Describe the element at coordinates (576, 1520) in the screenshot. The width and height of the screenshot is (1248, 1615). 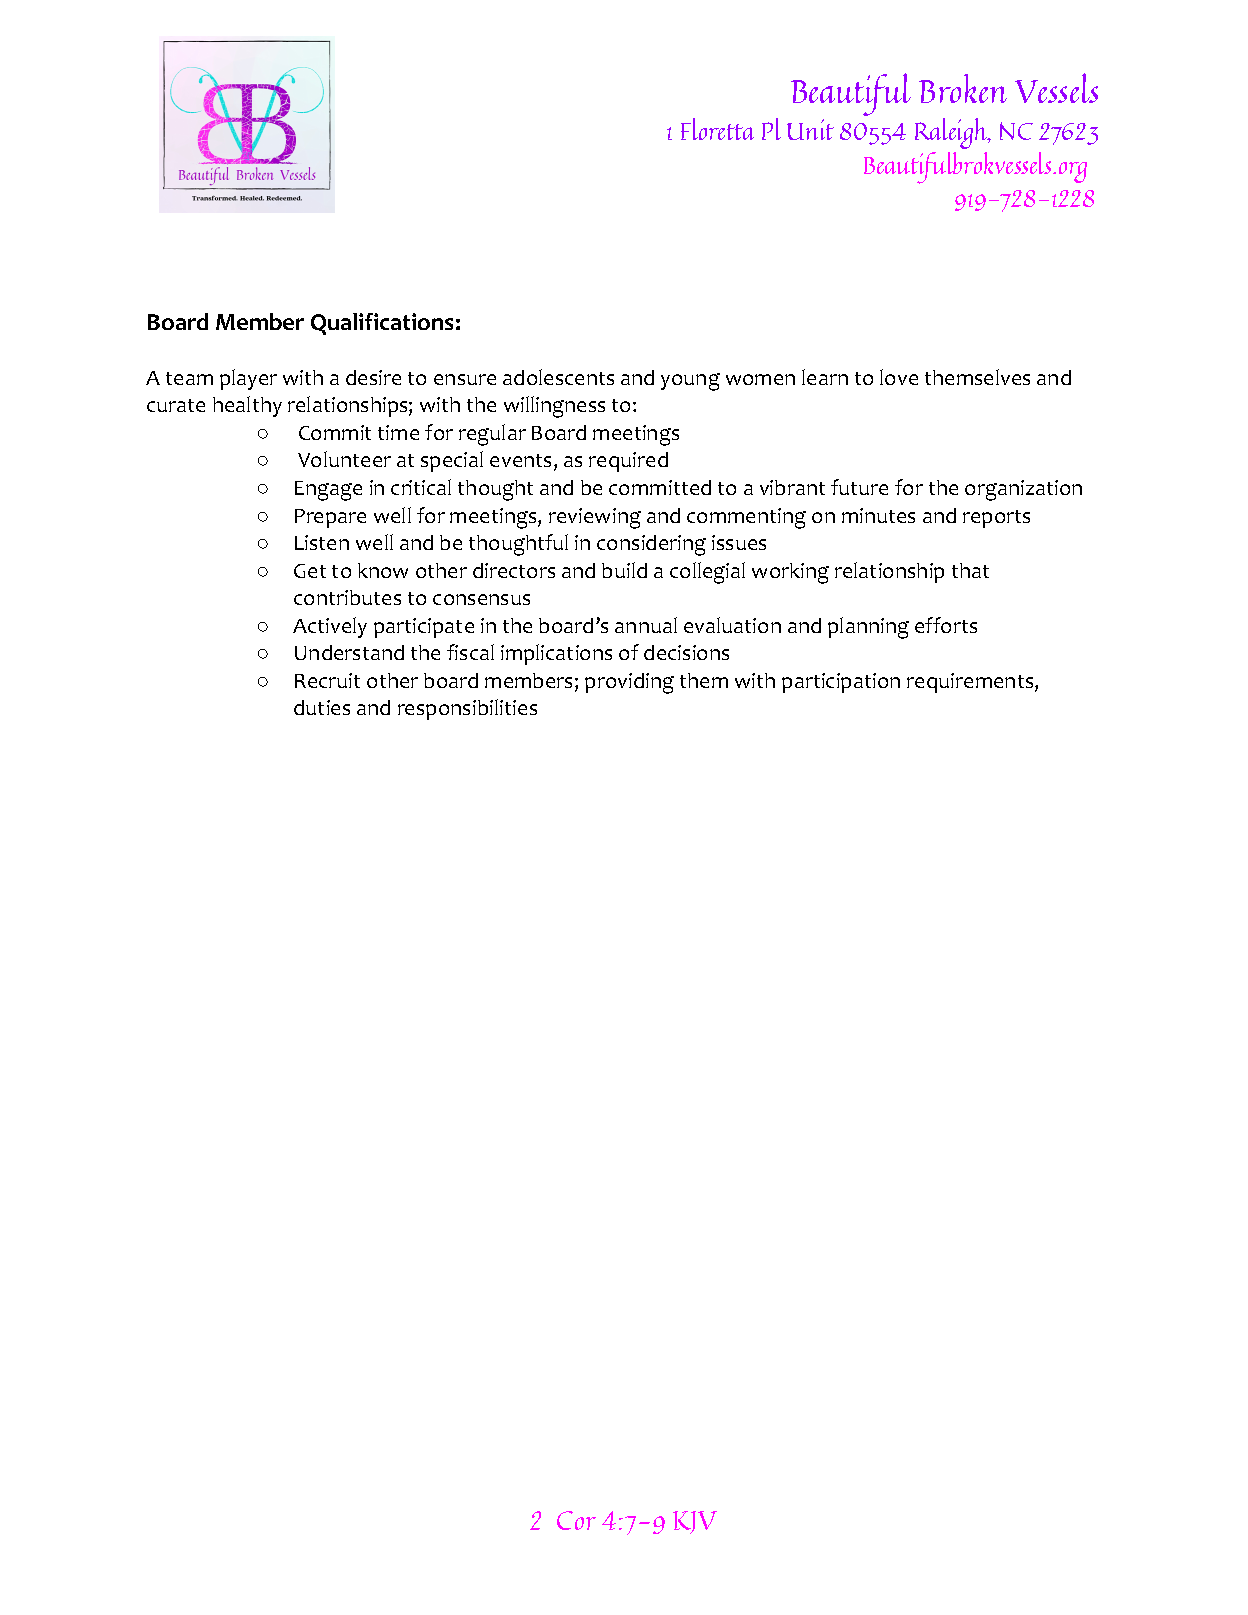
I see `Cor` at that location.
